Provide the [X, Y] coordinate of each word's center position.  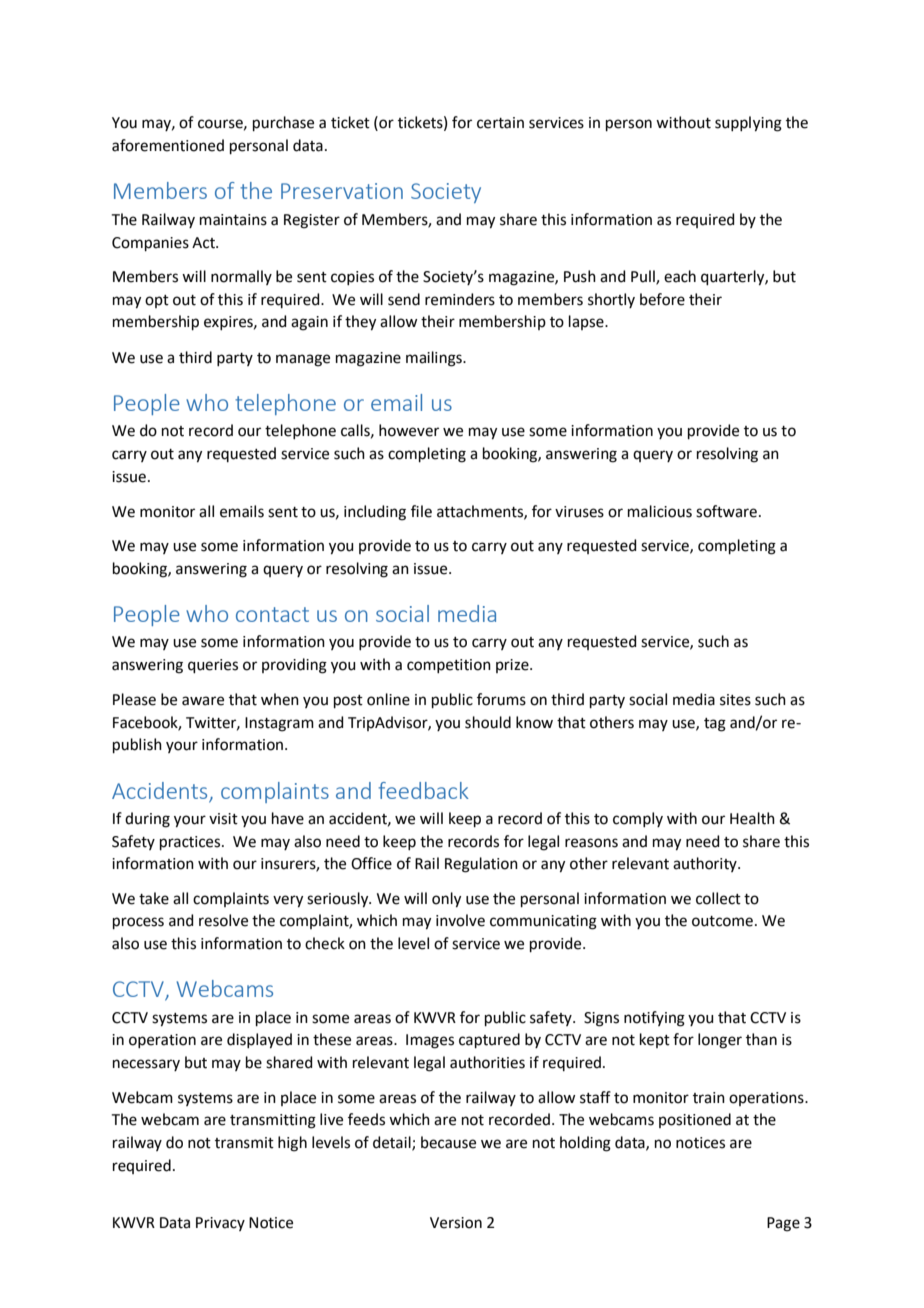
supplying [748, 124]
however [409, 430]
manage [303, 360]
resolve [223, 920]
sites [735, 700]
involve [460, 920]
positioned [695, 1120]
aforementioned [168, 145]
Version [456, 1223]
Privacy [220, 1224]
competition [449, 666]
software [726, 511]
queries [213, 666]
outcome [722, 921]
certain [500, 123]
